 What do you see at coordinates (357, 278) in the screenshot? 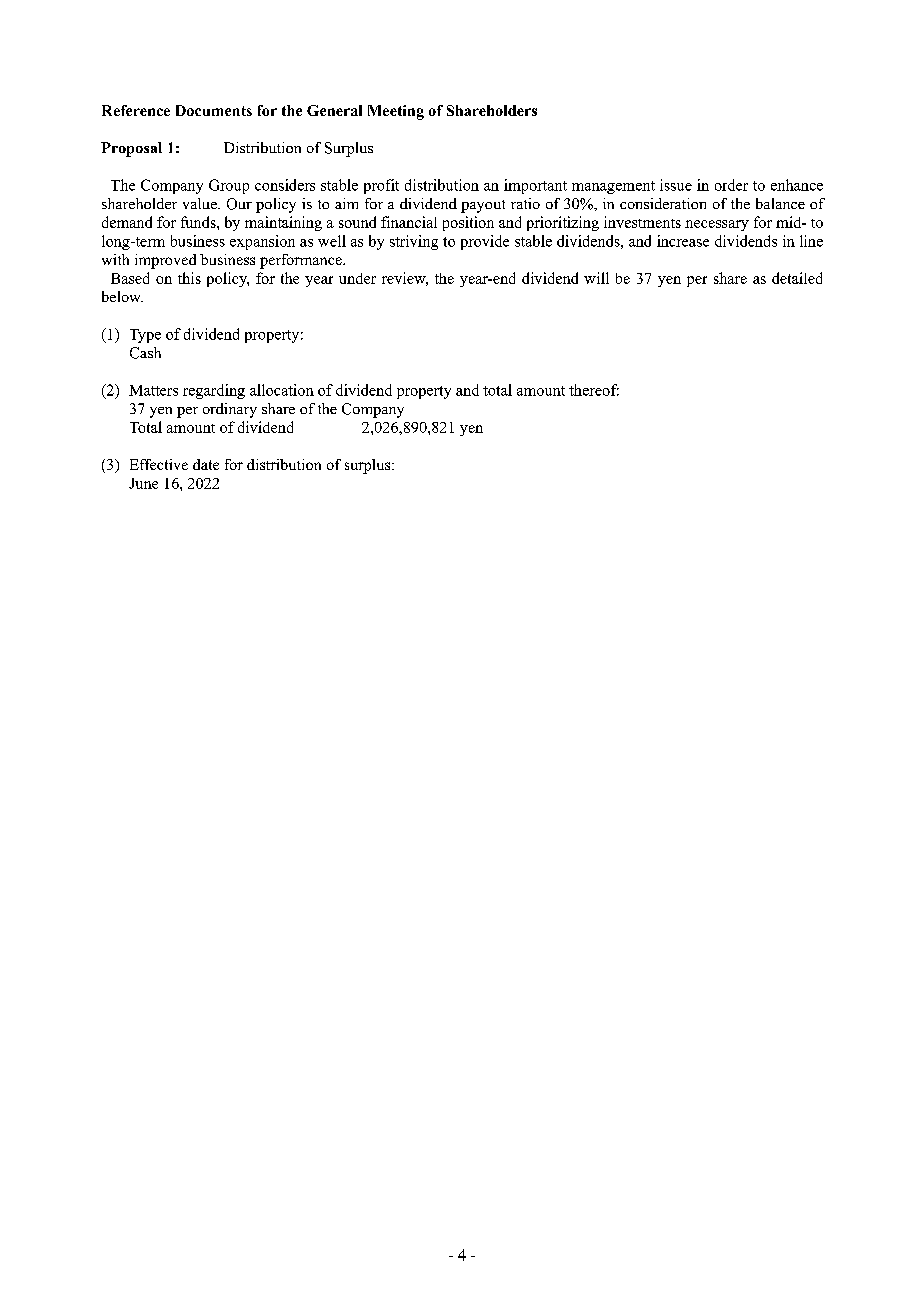
I see `under` at bounding box center [357, 278].
